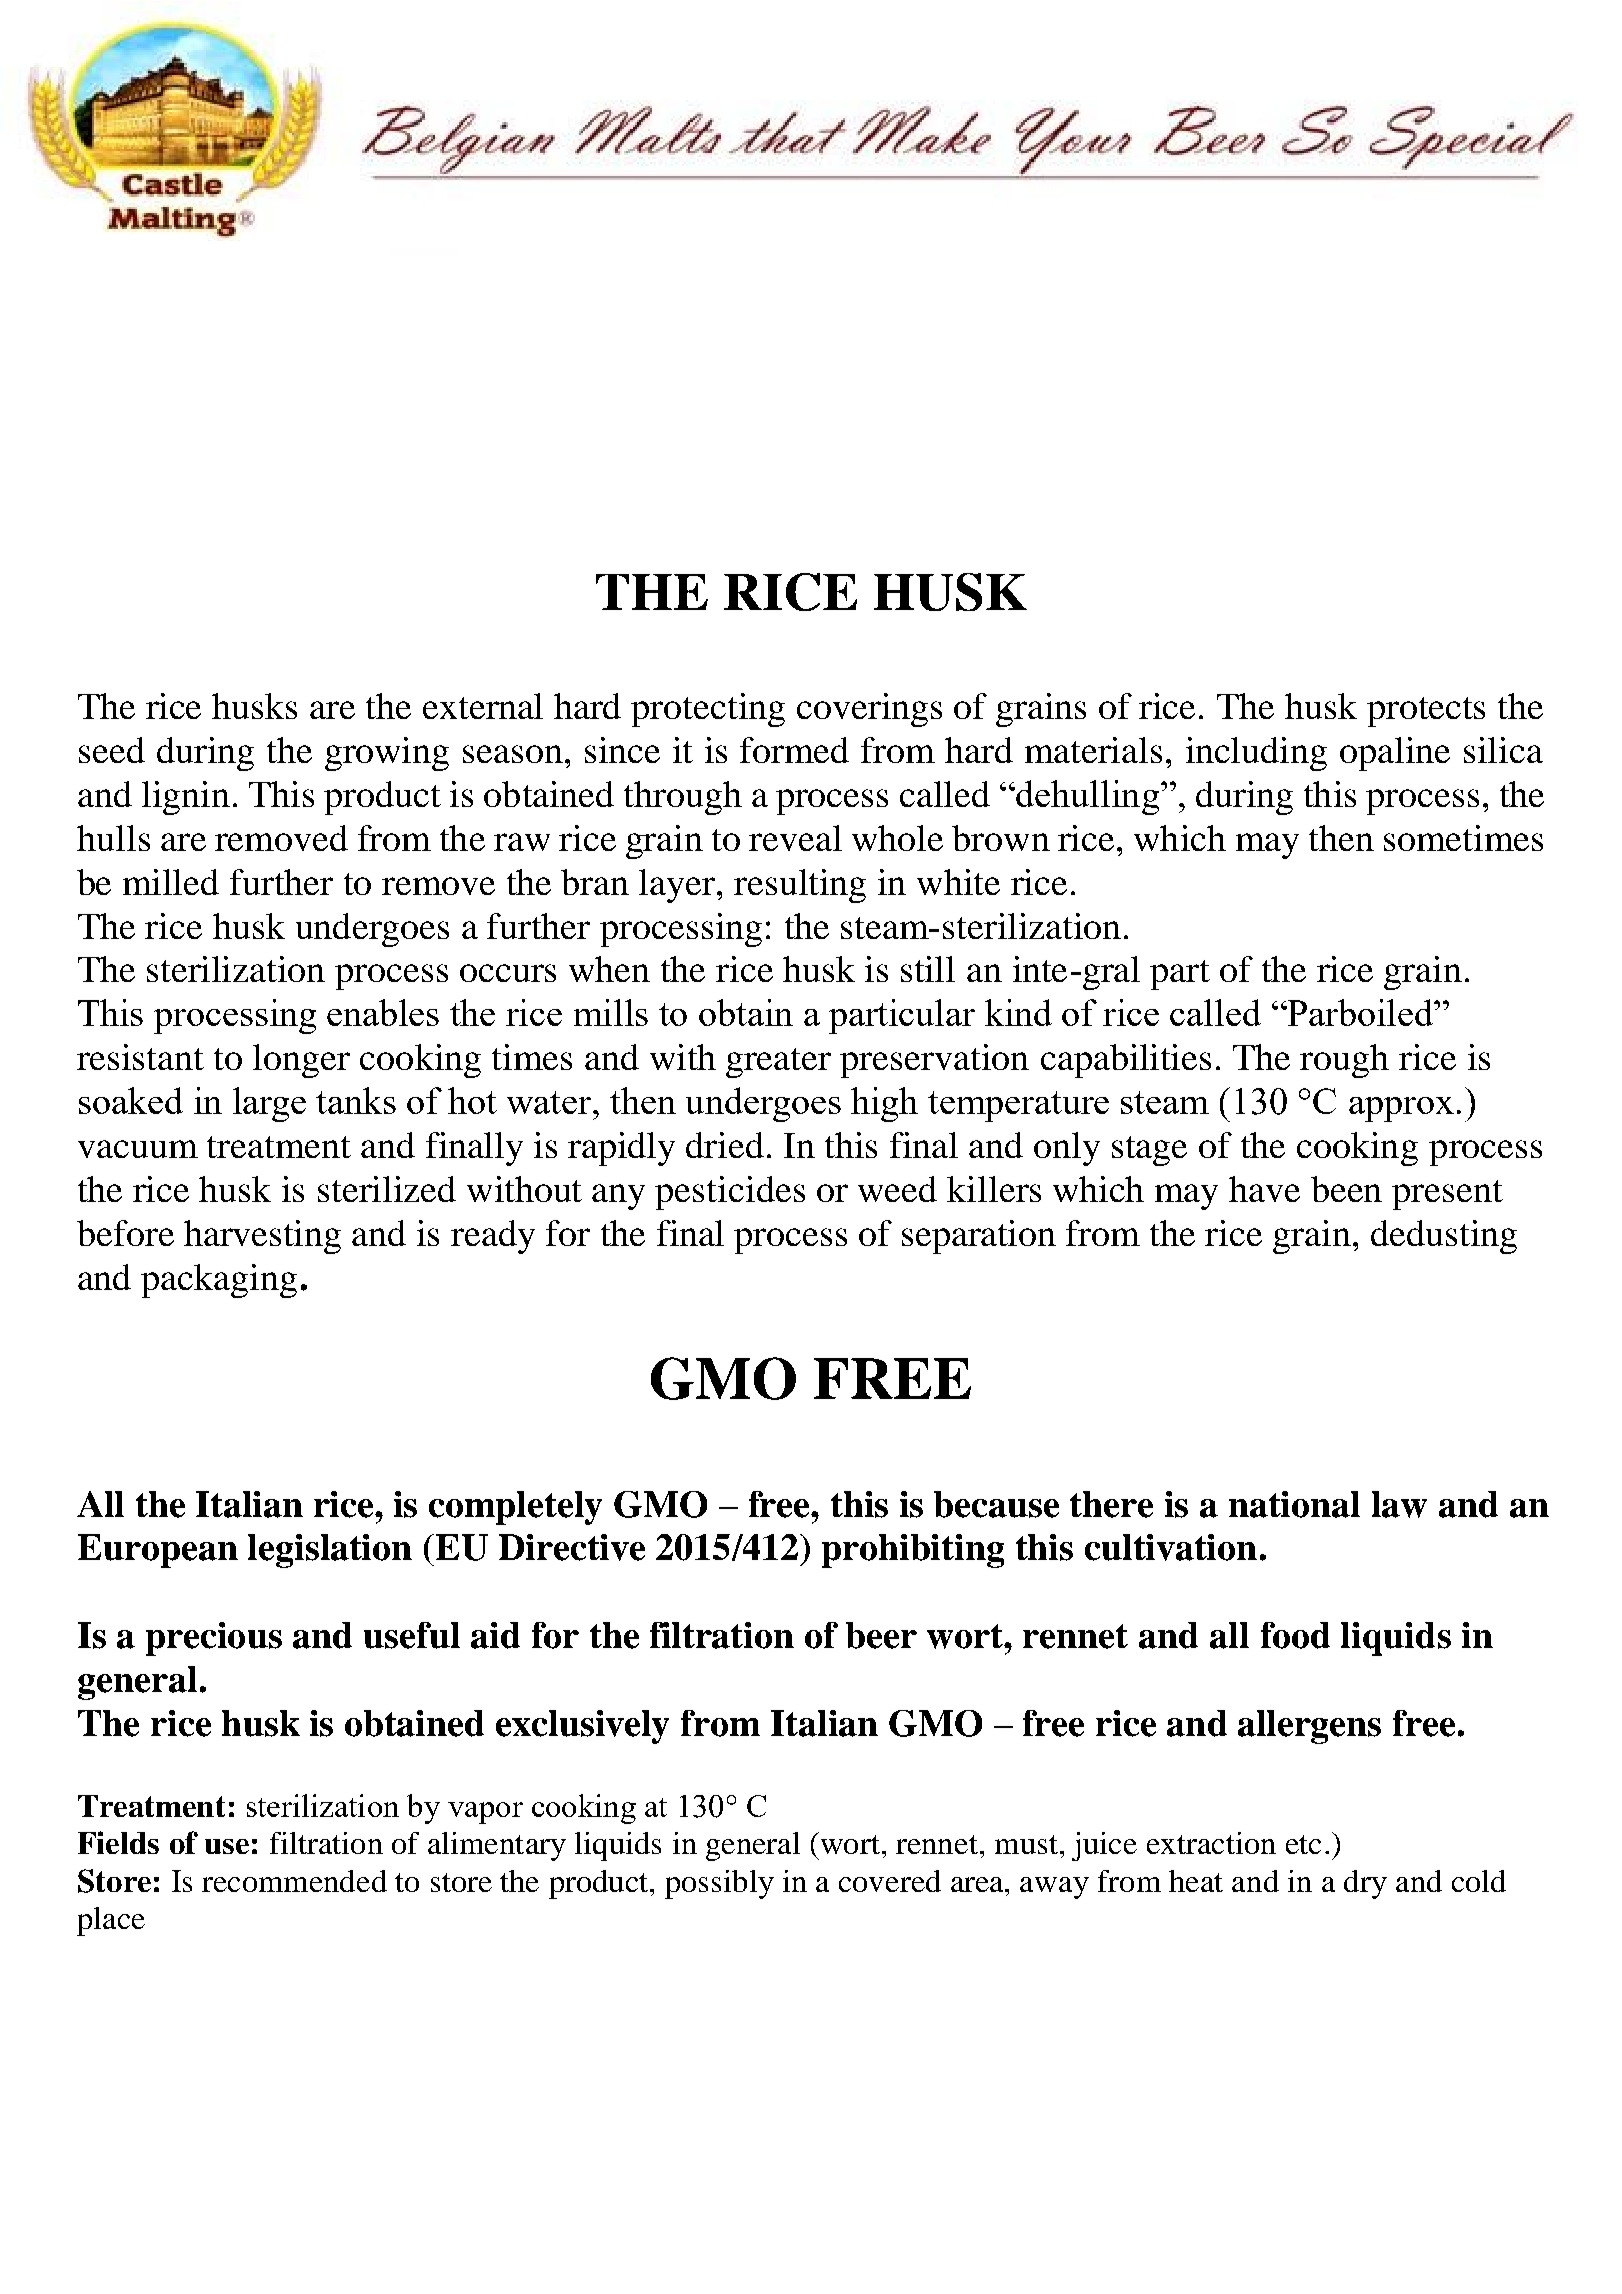 Image resolution: width=1622 pixels, height=2294 pixels. I want to click on packaging, so click(219, 1281).
